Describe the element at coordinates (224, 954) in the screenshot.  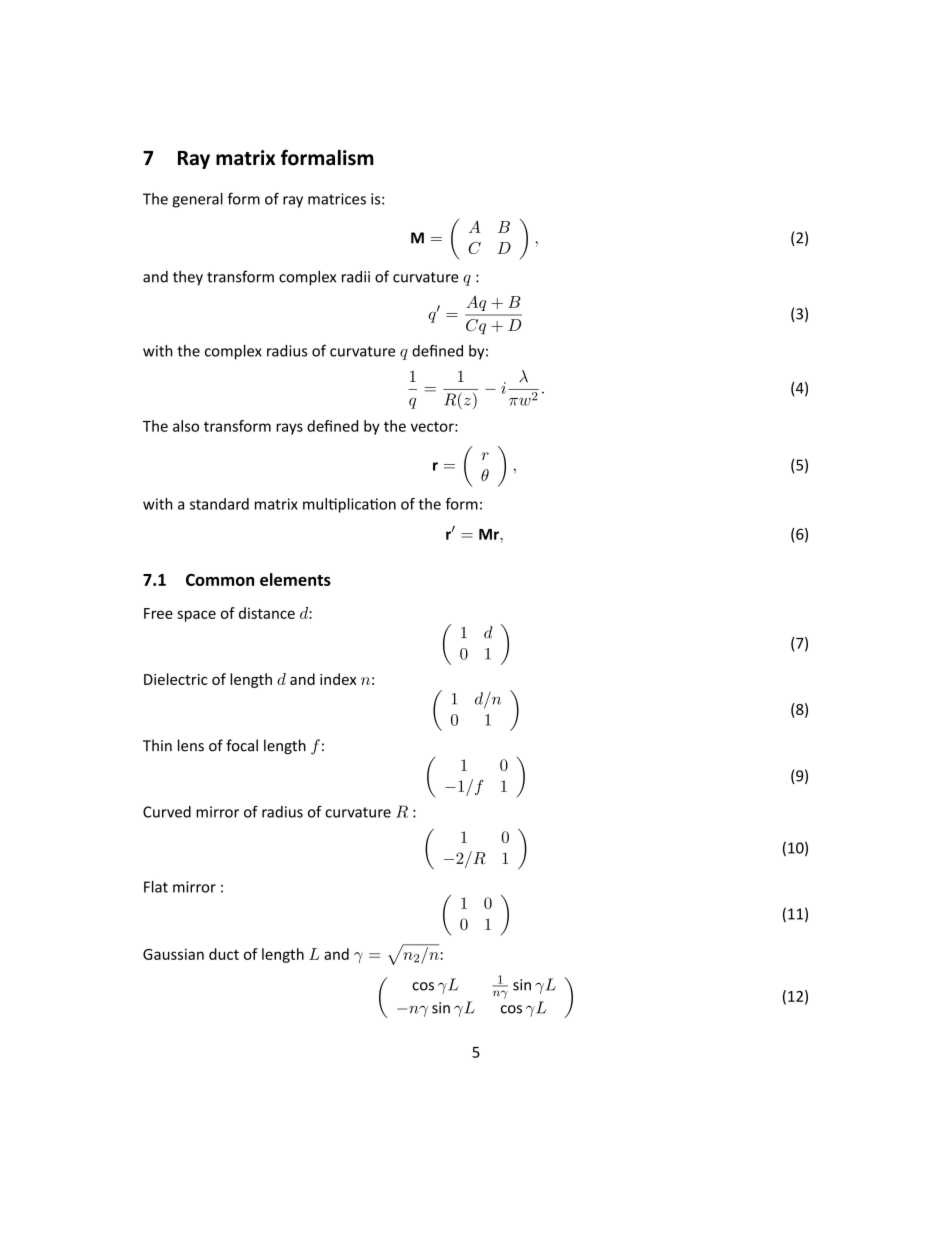
I see `duct` at that location.
